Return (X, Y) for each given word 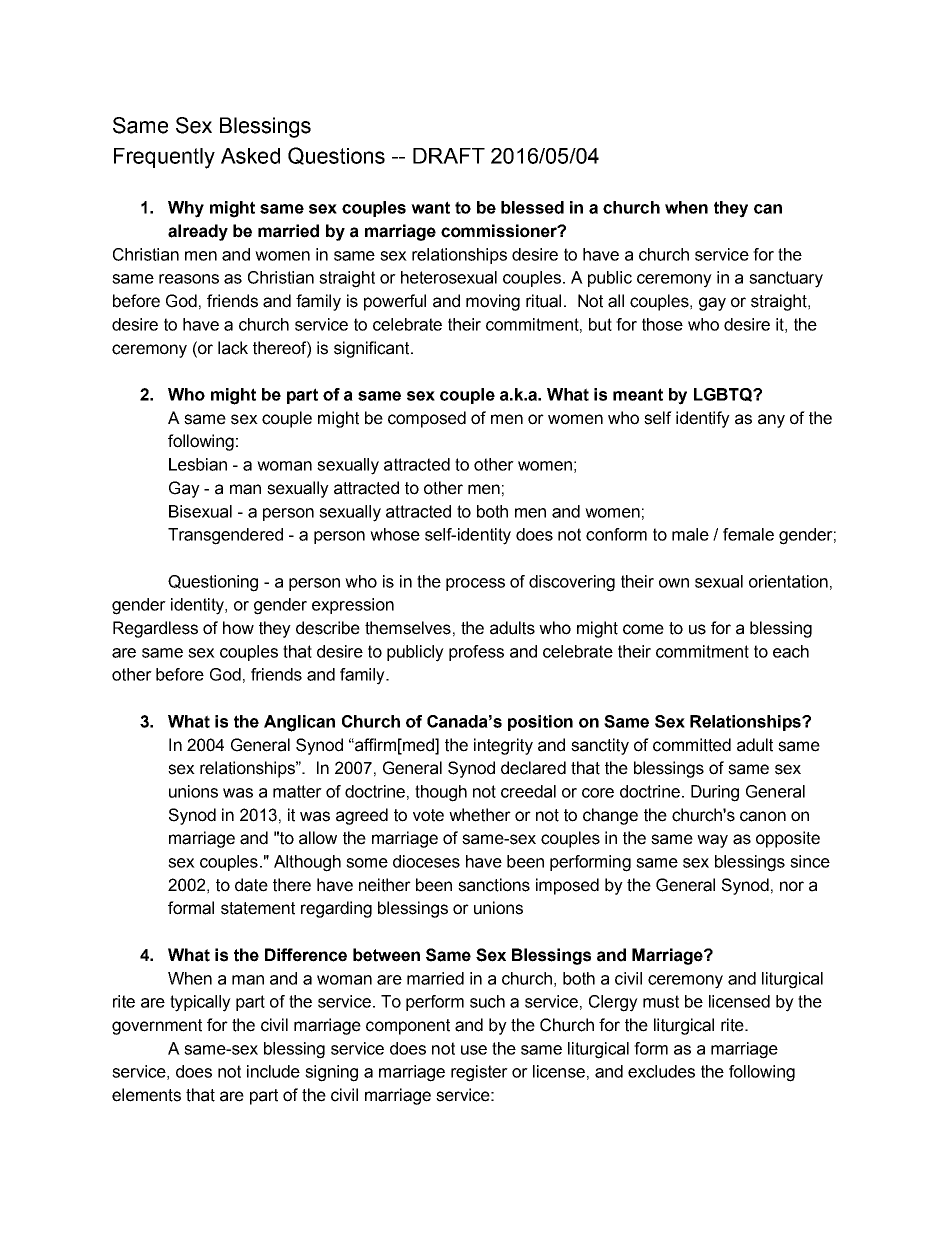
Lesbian (198, 464)
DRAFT (449, 156)
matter (297, 791)
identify (703, 419)
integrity (503, 746)
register (479, 1073)
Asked (250, 156)
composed (427, 419)
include (273, 1071)
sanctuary (786, 279)
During (715, 793)
